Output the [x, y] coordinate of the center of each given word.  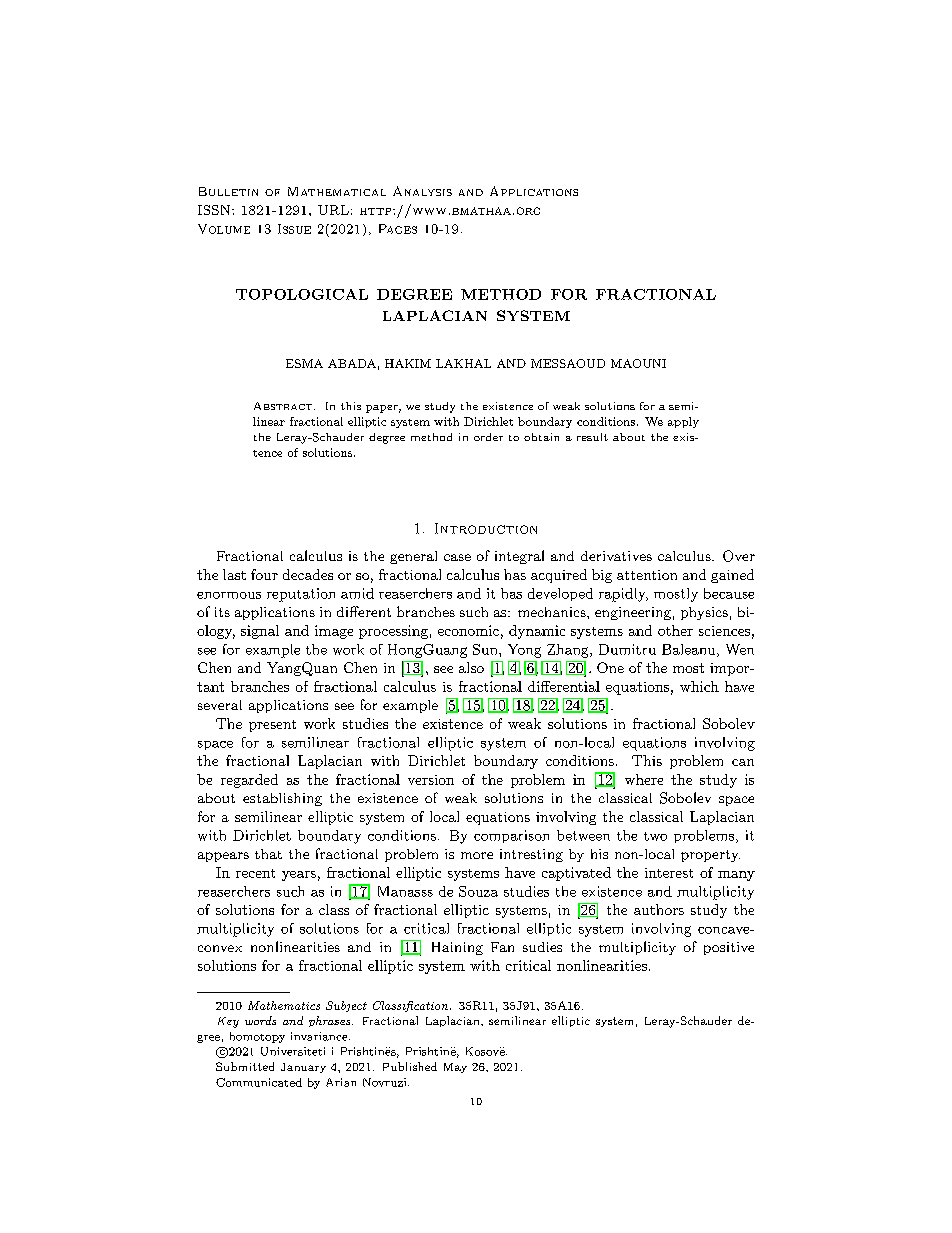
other [675, 630]
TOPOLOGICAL [302, 294]
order [488, 437]
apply [683, 422]
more [477, 855]
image [334, 632]
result [592, 437]
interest [669, 873]
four [264, 574]
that [268, 854]
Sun [486, 649]
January [303, 1068]
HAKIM [408, 363]
